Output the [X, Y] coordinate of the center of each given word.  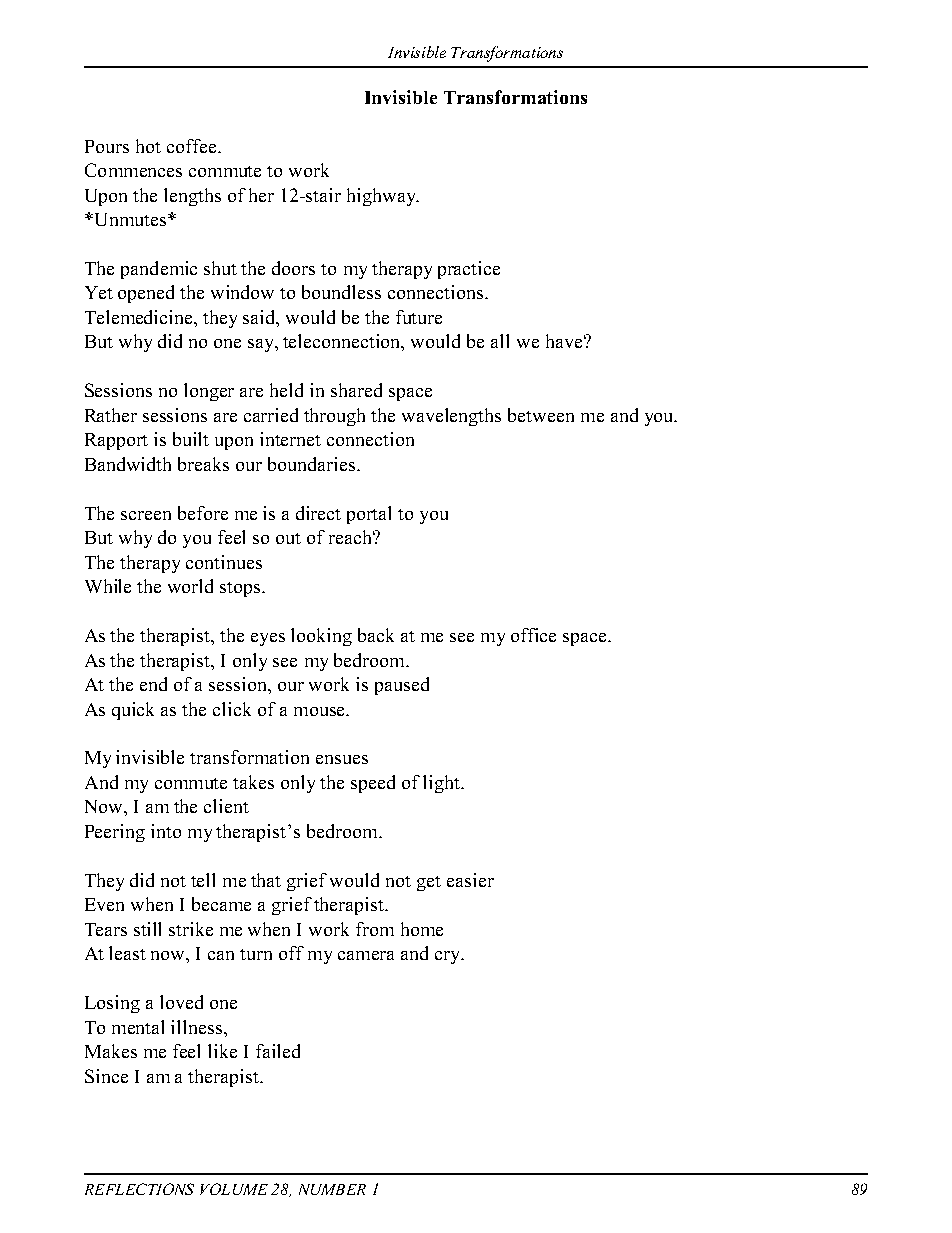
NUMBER [332, 1189]
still [147, 929]
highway [382, 197]
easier [470, 880]
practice [469, 270]
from [375, 929]
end [153, 684]
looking [321, 637]
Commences [133, 170]
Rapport [116, 441]
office [533, 635]
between [541, 415]
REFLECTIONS [139, 1189]
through [334, 417]
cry [449, 957]
